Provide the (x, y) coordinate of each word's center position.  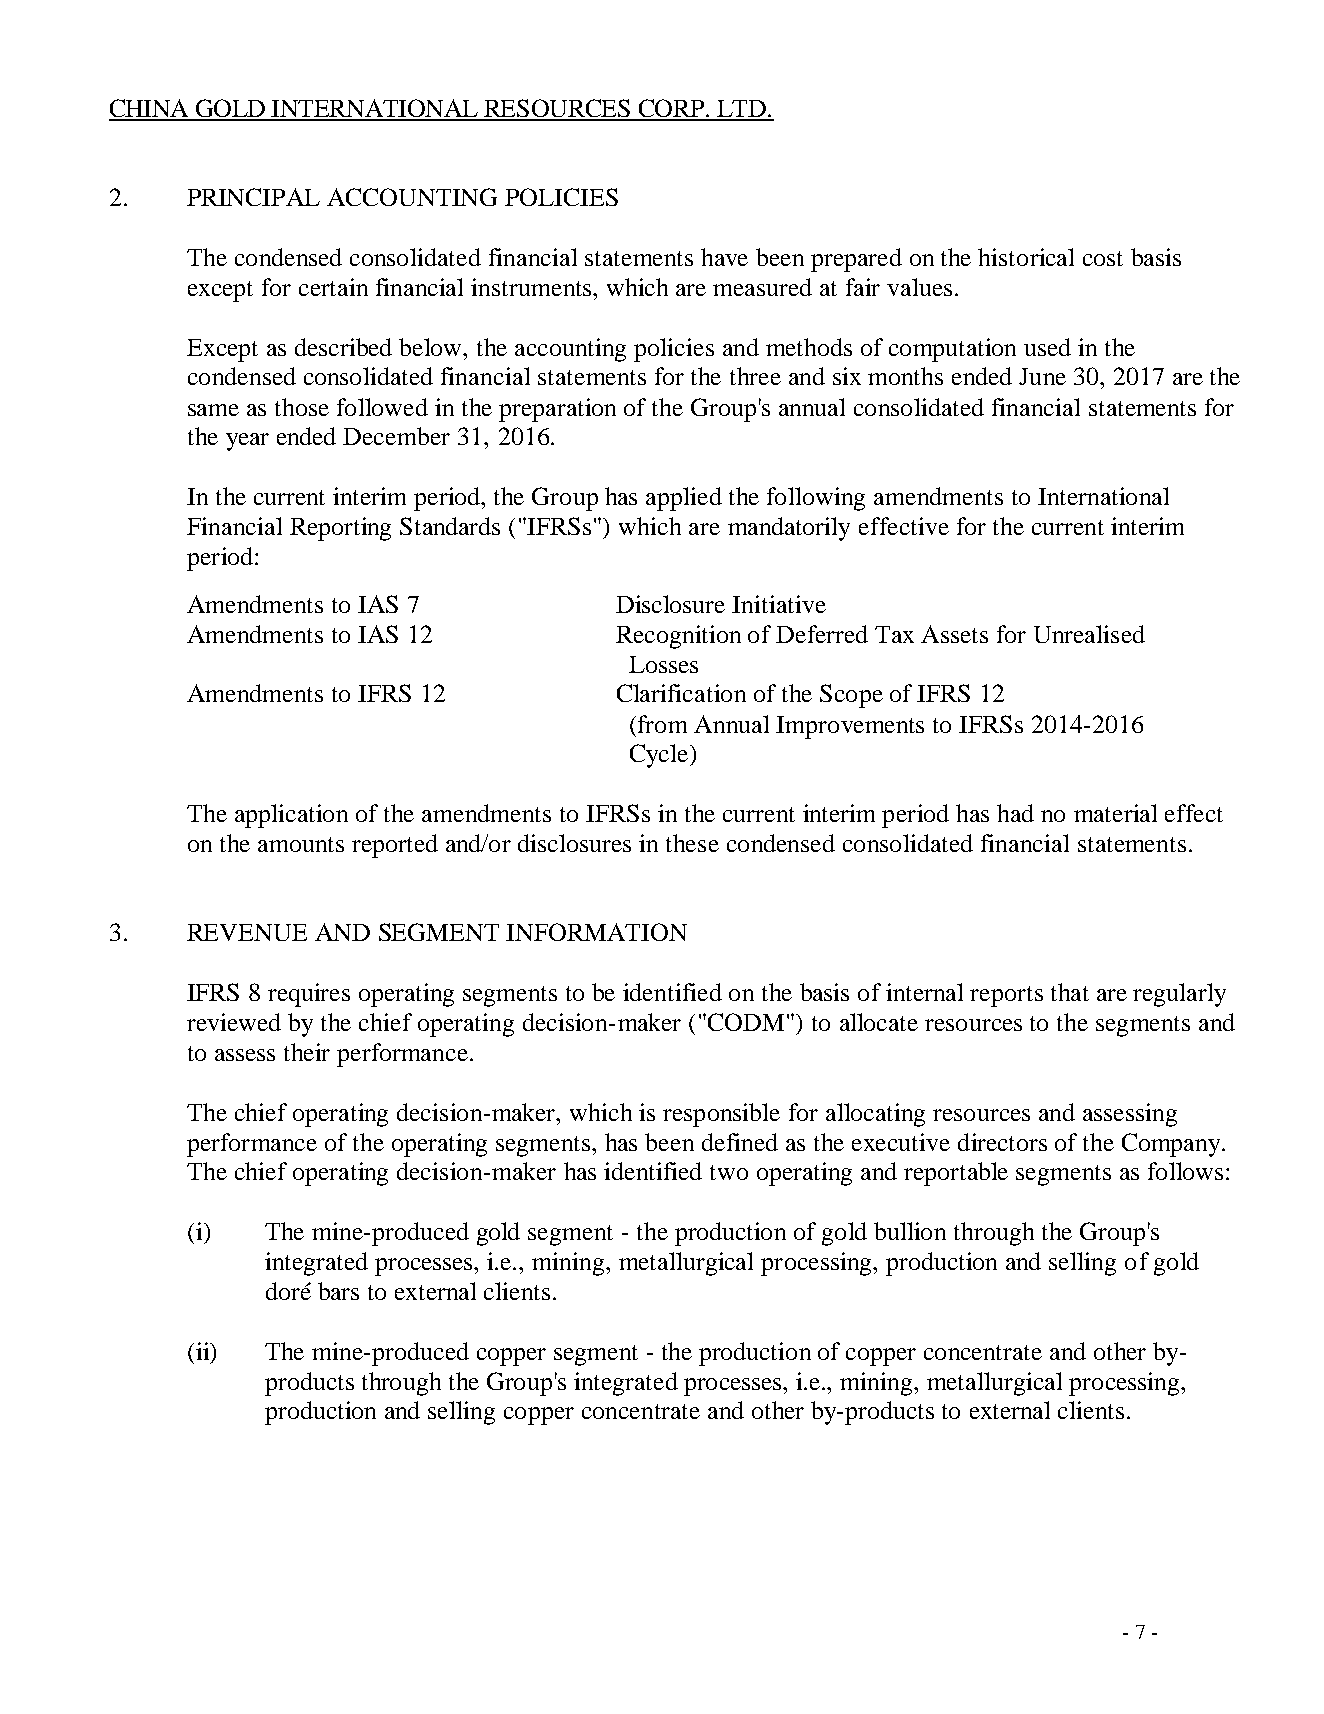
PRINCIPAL (253, 197)
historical (1026, 257)
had (1015, 813)
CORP (672, 109)
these (692, 843)
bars (338, 1291)
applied (684, 499)
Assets (954, 634)
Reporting (340, 529)
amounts (301, 844)
